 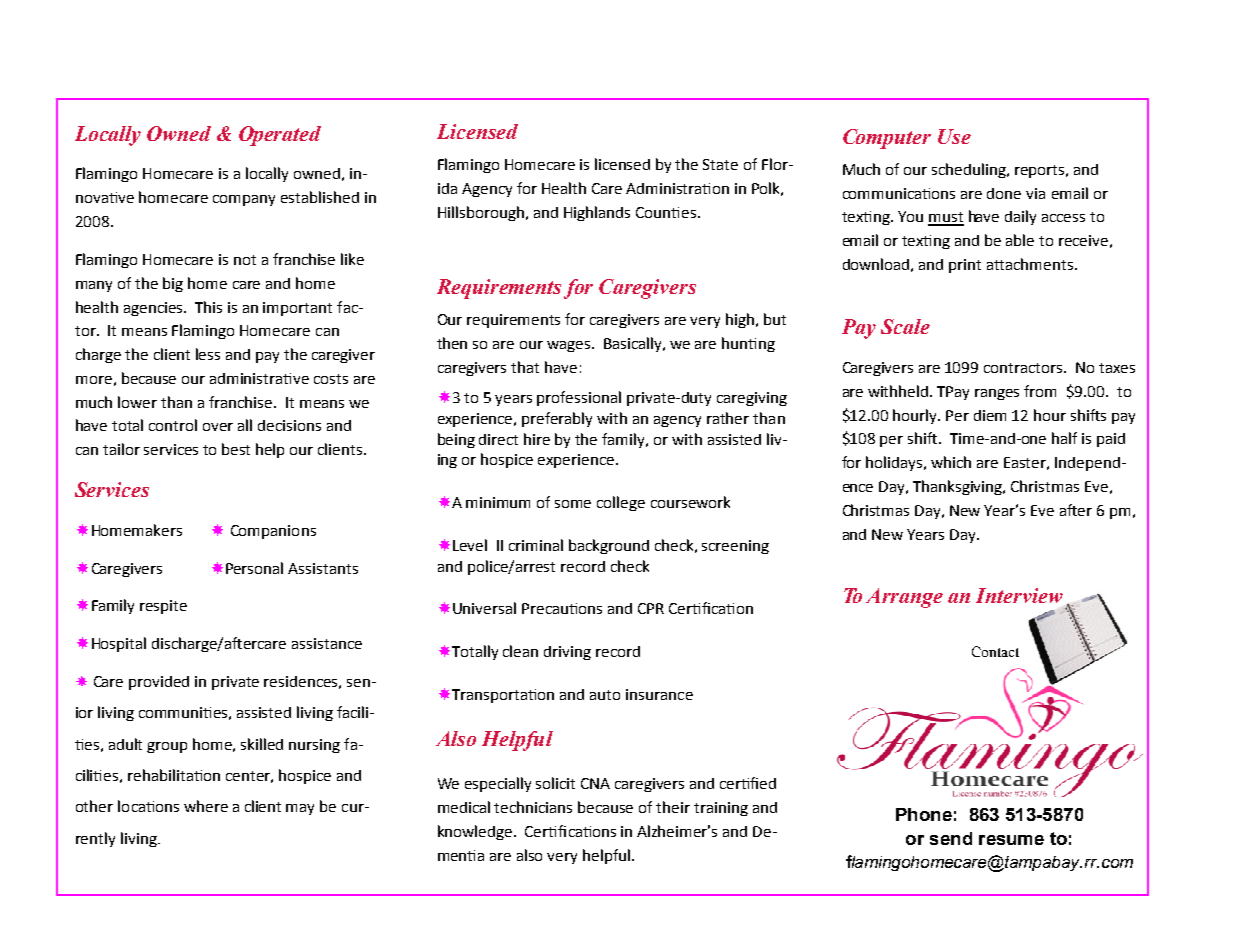 I want to click on scheduling, so click(x=970, y=170).
